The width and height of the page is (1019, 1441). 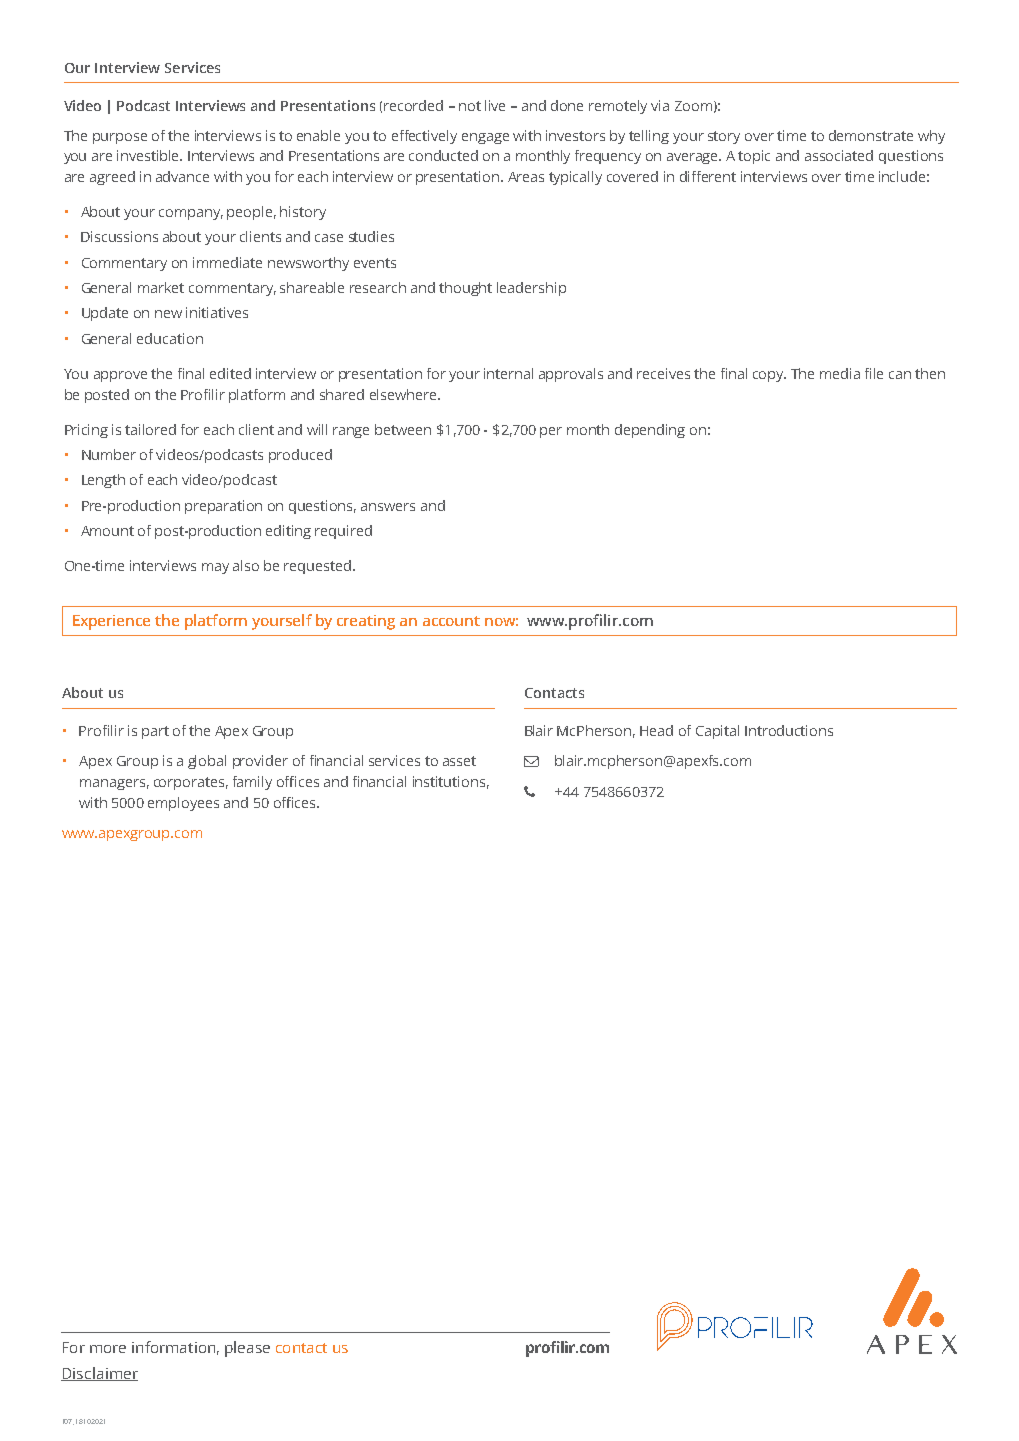 What do you see at coordinates (839, 155) in the page?
I see `associated` at bounding box center [839, 155].
